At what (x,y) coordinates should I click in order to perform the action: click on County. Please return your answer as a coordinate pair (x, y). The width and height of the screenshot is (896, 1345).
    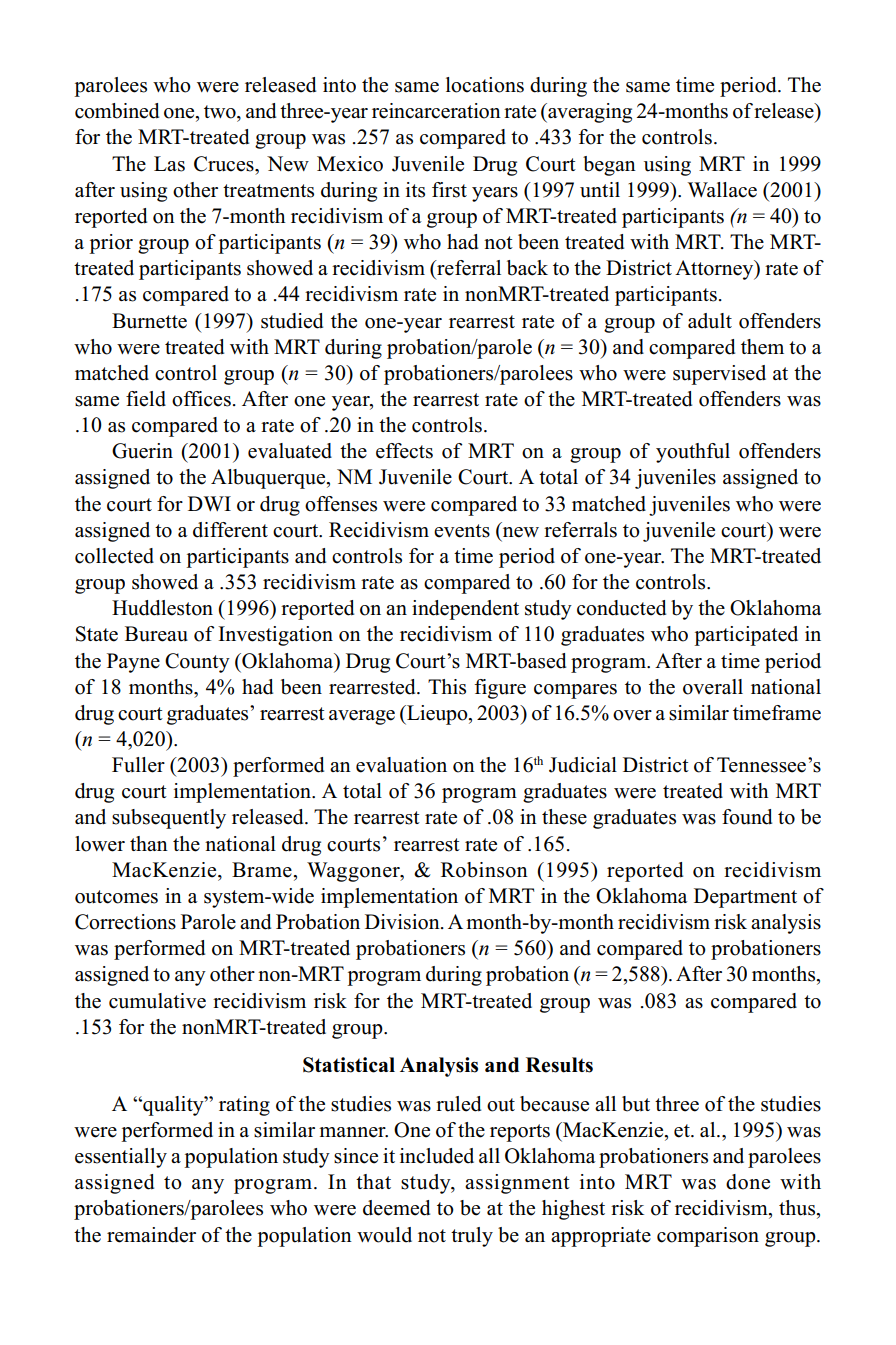
    Looking at the image, I should click on (197, 663).
